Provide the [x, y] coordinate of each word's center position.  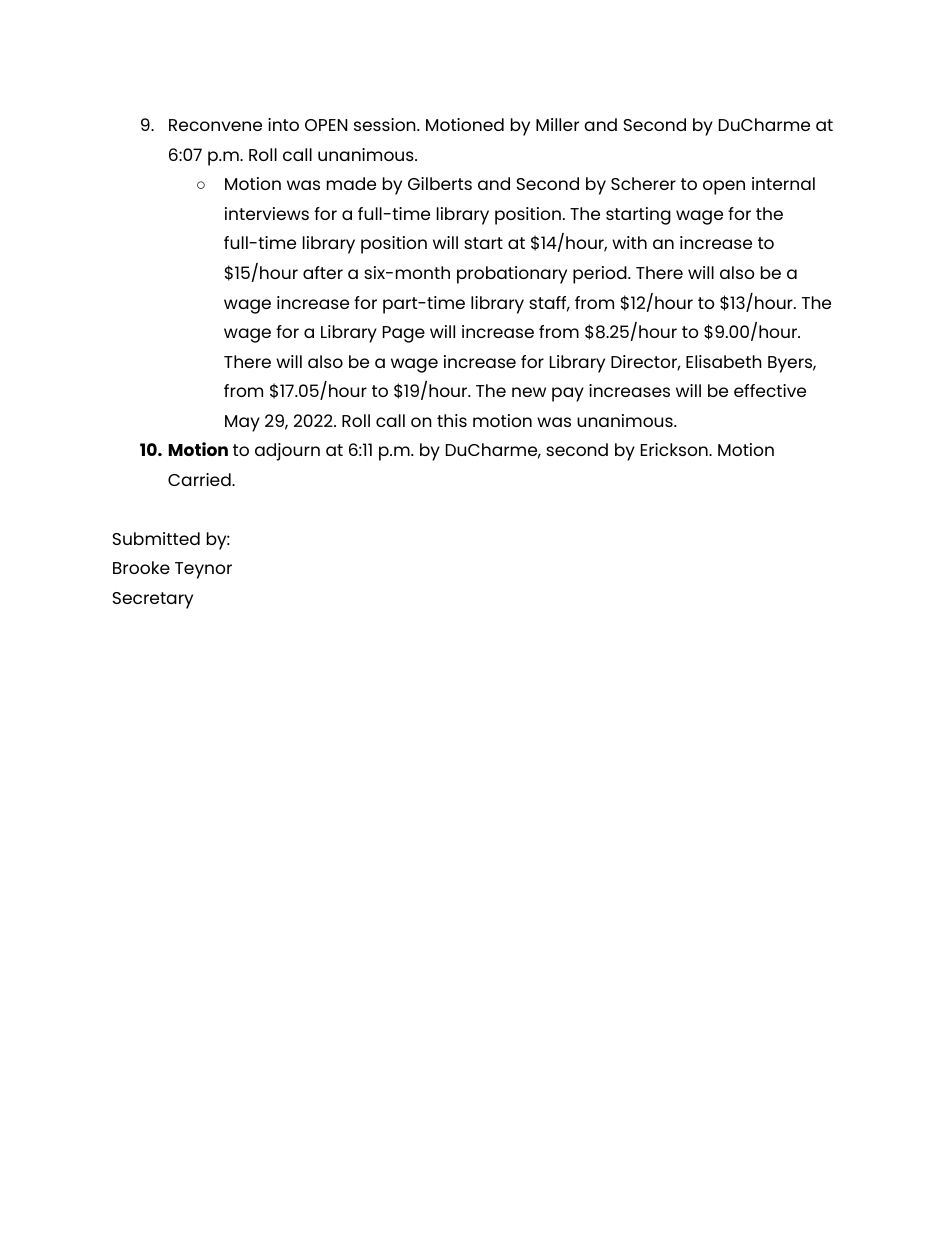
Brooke [141, 567]
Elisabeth [724, 361]
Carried [200, 479]
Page [404, 334]
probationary [512, 275]
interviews [267, 213]
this [452, 420]
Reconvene [215, 125]
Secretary [153, 600]
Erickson [675, 449]
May [242, 423]
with [629, 242]
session [386, 124]
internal [783, 183]
